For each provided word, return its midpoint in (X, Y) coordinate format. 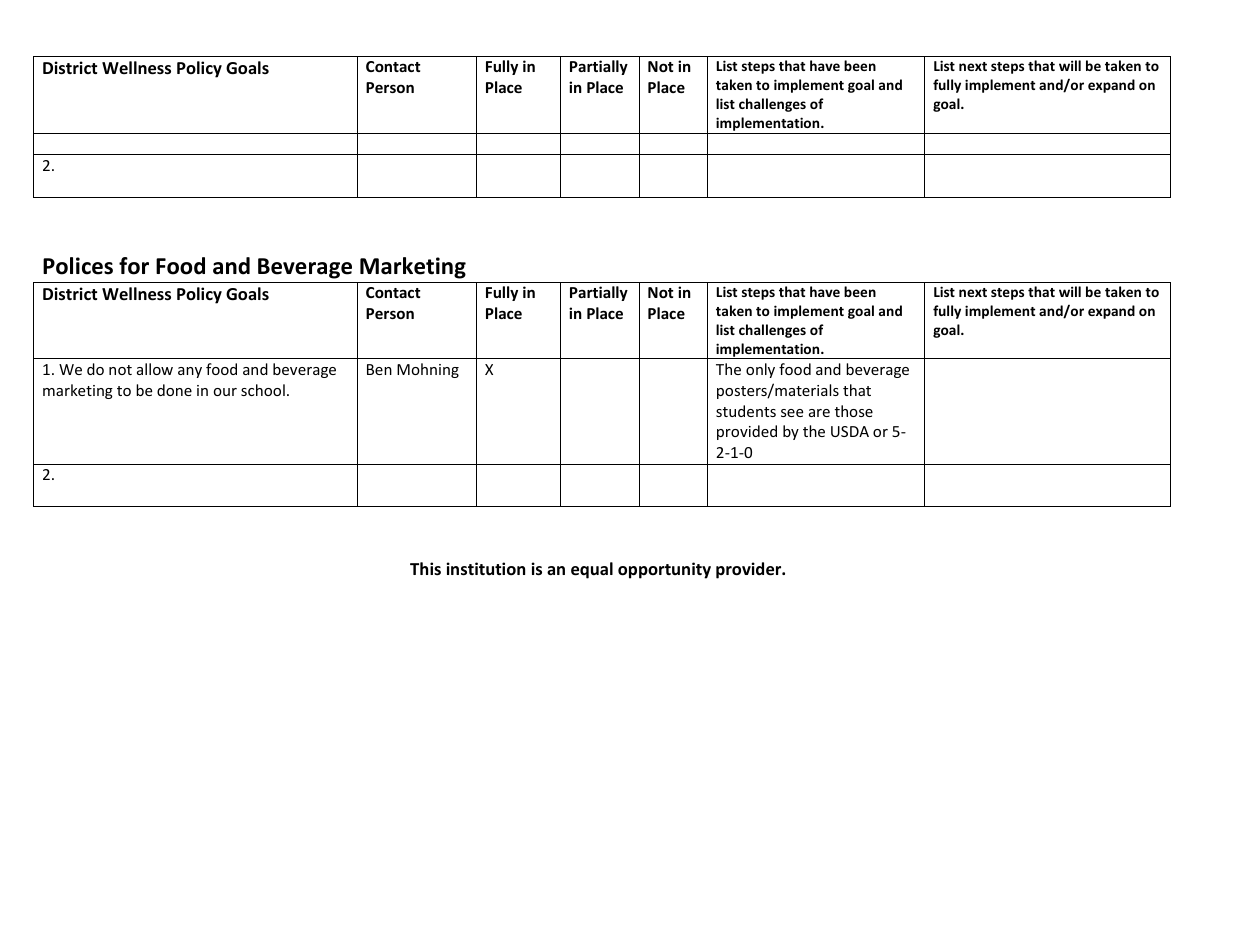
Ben (379, 369)
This (425, 568)
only (760, 370)
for (134, 266)
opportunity (664, 570)
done (174, 390)
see (792, 413)
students (746, 411)
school (263, 390)
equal (592, 570)
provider (750, 570)
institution (485, 569)
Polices (78, 266)
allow (155, 369)
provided (747, 432)
